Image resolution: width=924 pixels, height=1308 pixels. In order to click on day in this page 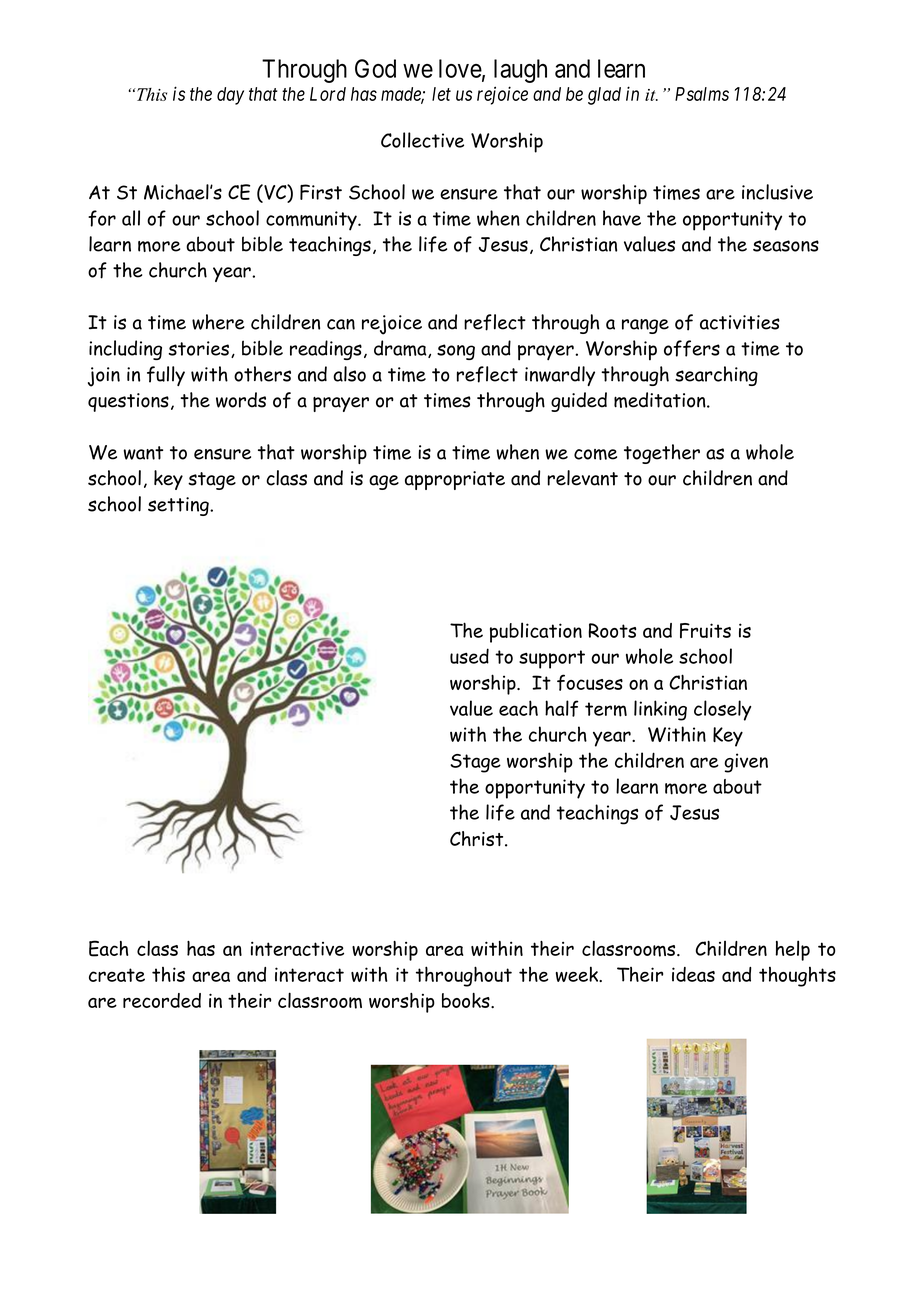, I will do `click(230, 96)`.
